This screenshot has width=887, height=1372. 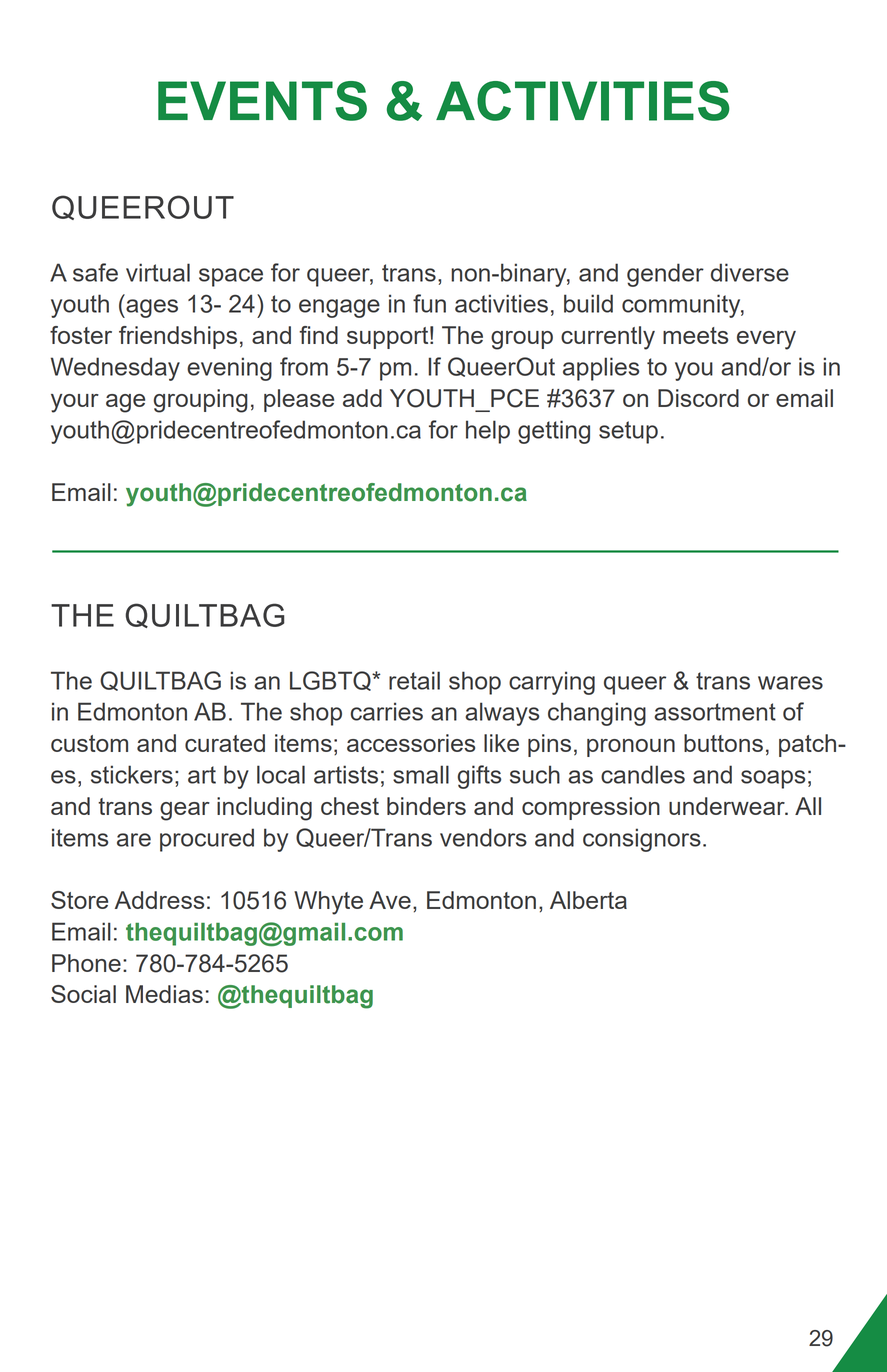 What do you see at coordinates (488, 432) in the screenshot?
I see `help` at bounding box center [488, 432].
